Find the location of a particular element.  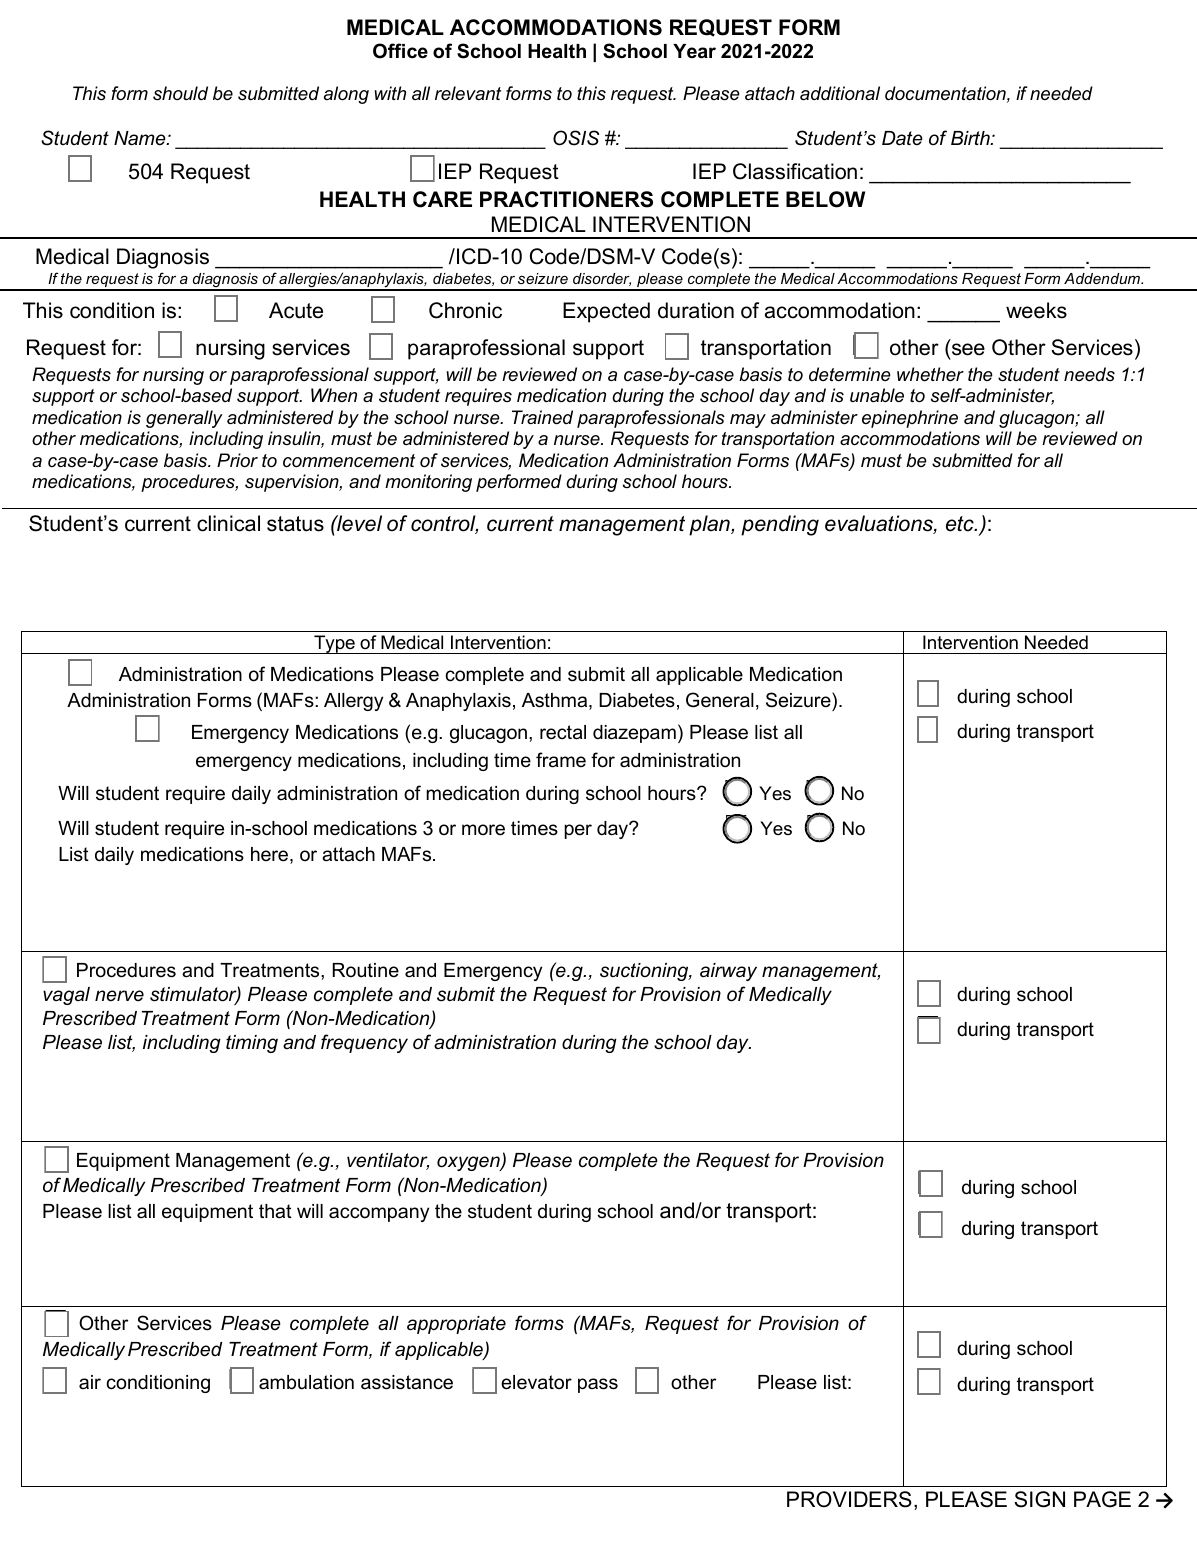

Trained is located at coordinates (542, 417).
